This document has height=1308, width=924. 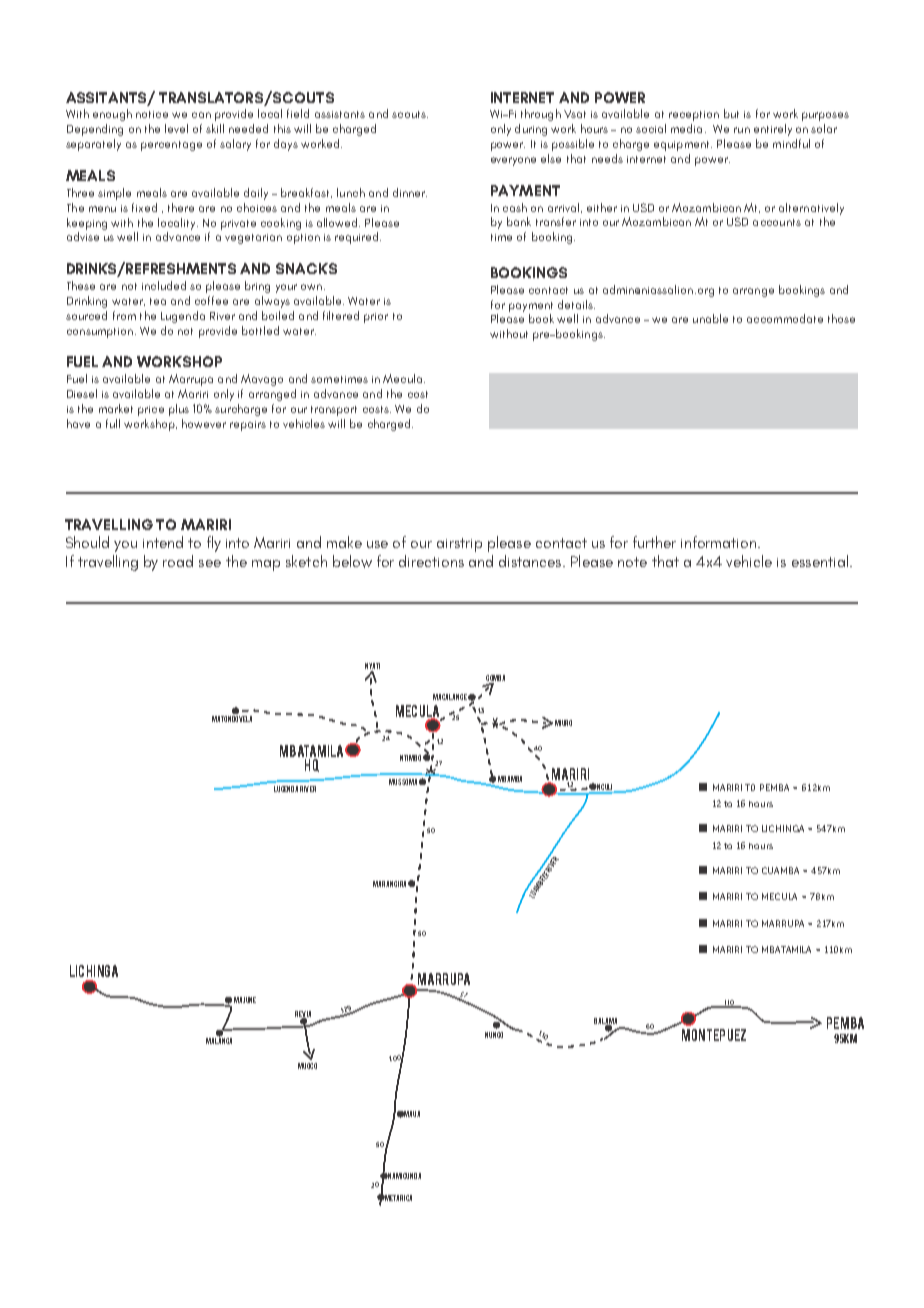 What do you see at coordinates (459, 545) in the document?
I see `airstrip` at bounding box center [459, 545].
